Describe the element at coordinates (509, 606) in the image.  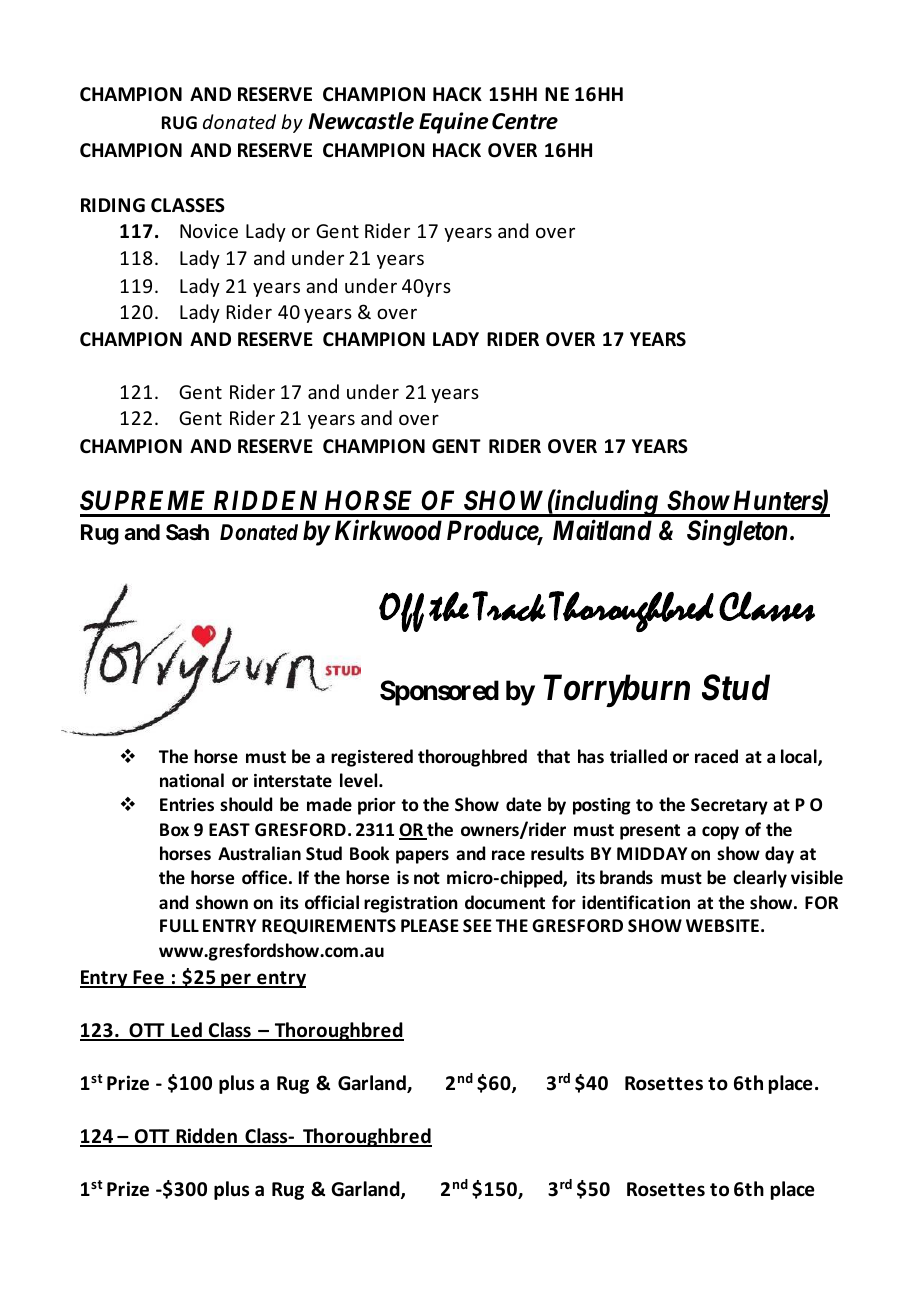
I see `Track` at that location.
